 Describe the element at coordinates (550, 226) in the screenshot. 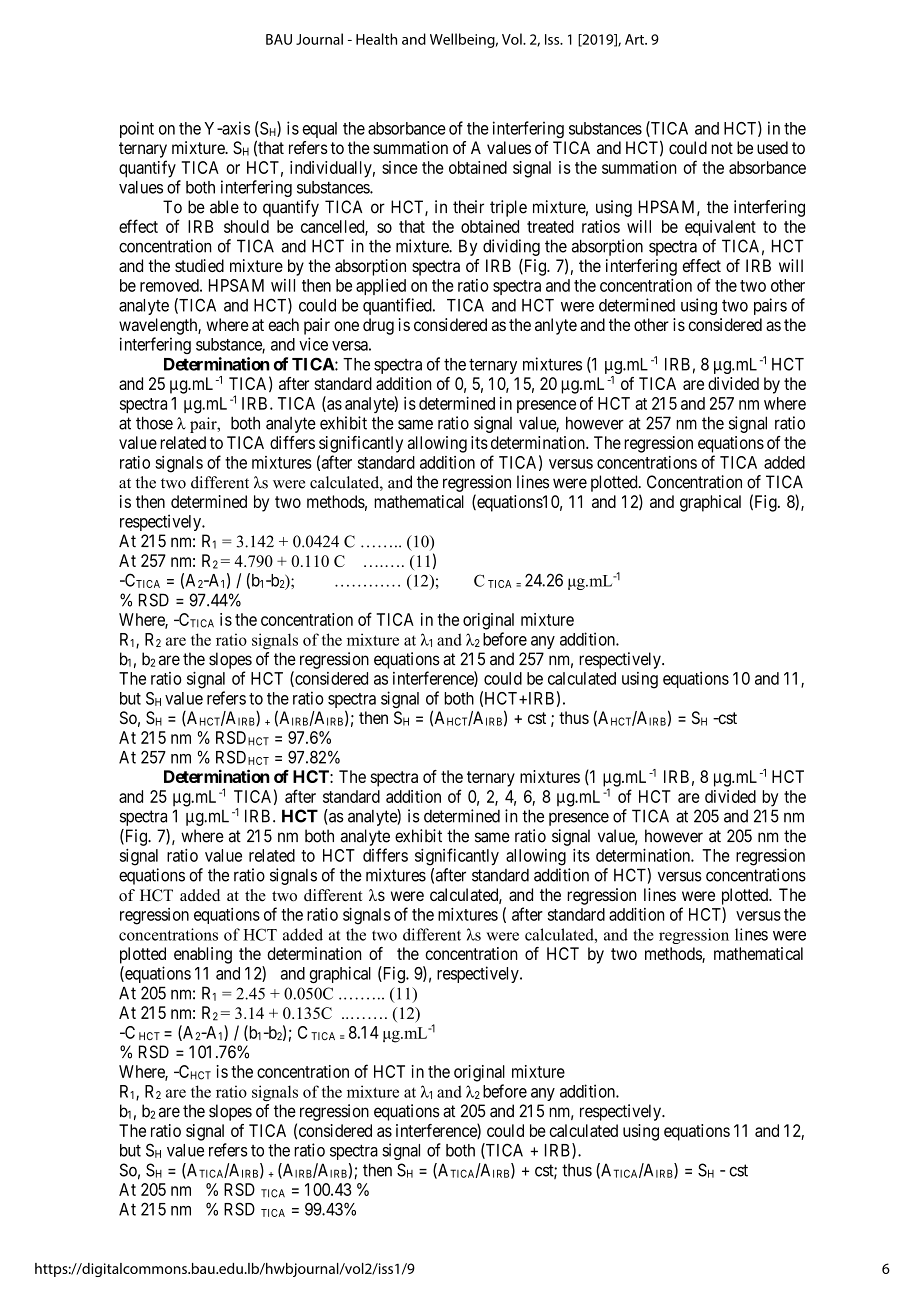

I see `treated` at that location.
